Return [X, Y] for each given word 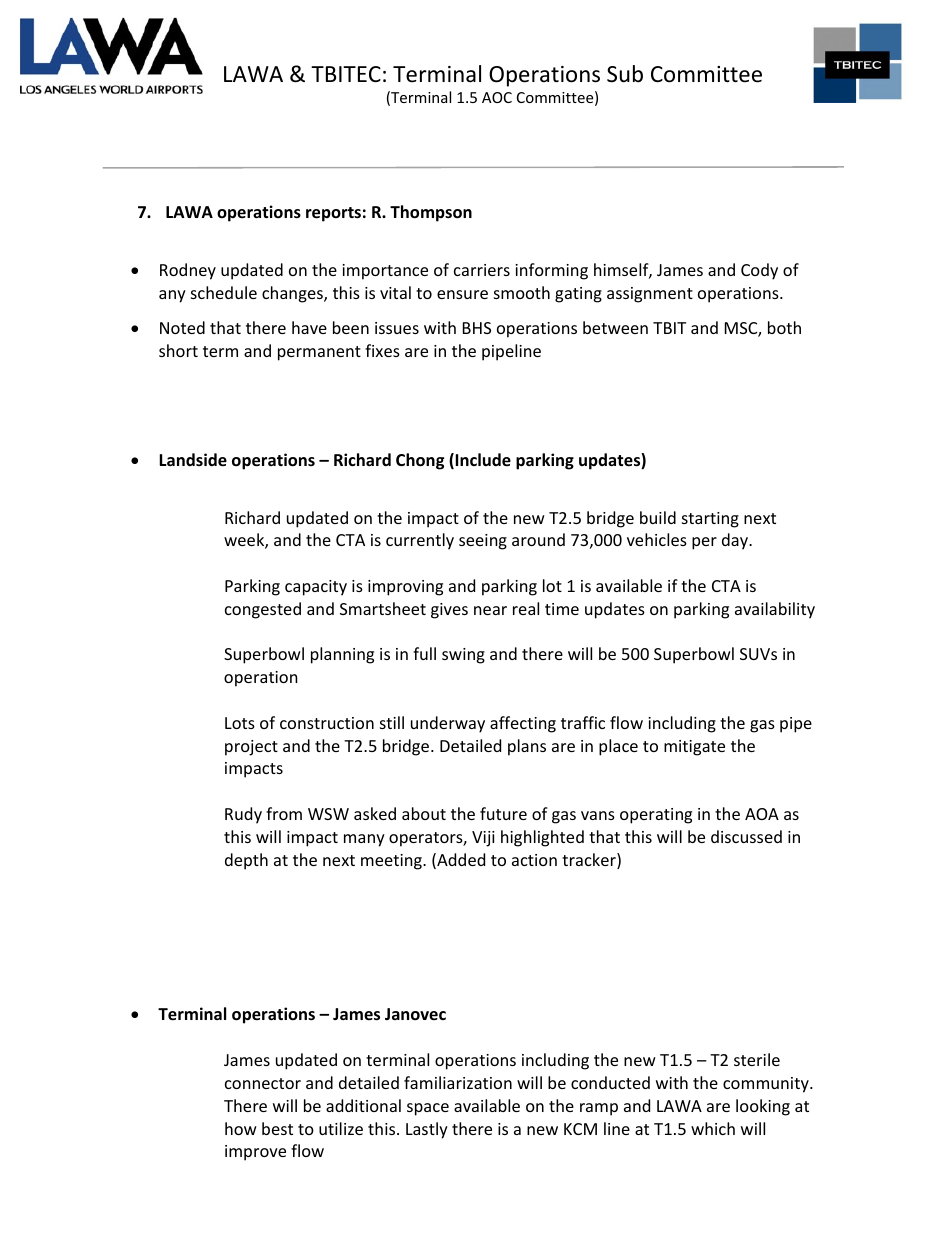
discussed [746, 836]
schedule [224, 292]
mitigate [694, 748]
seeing [483, 542]
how [241, 1128]
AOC [497, 97]
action [534, 860]
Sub [625, 74]
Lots [240, 723]
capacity [316, 588]
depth [246, 861]
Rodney [188, 271]
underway [448, 724]
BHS [477, 328]
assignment [650, 295]
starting [710, 520]
